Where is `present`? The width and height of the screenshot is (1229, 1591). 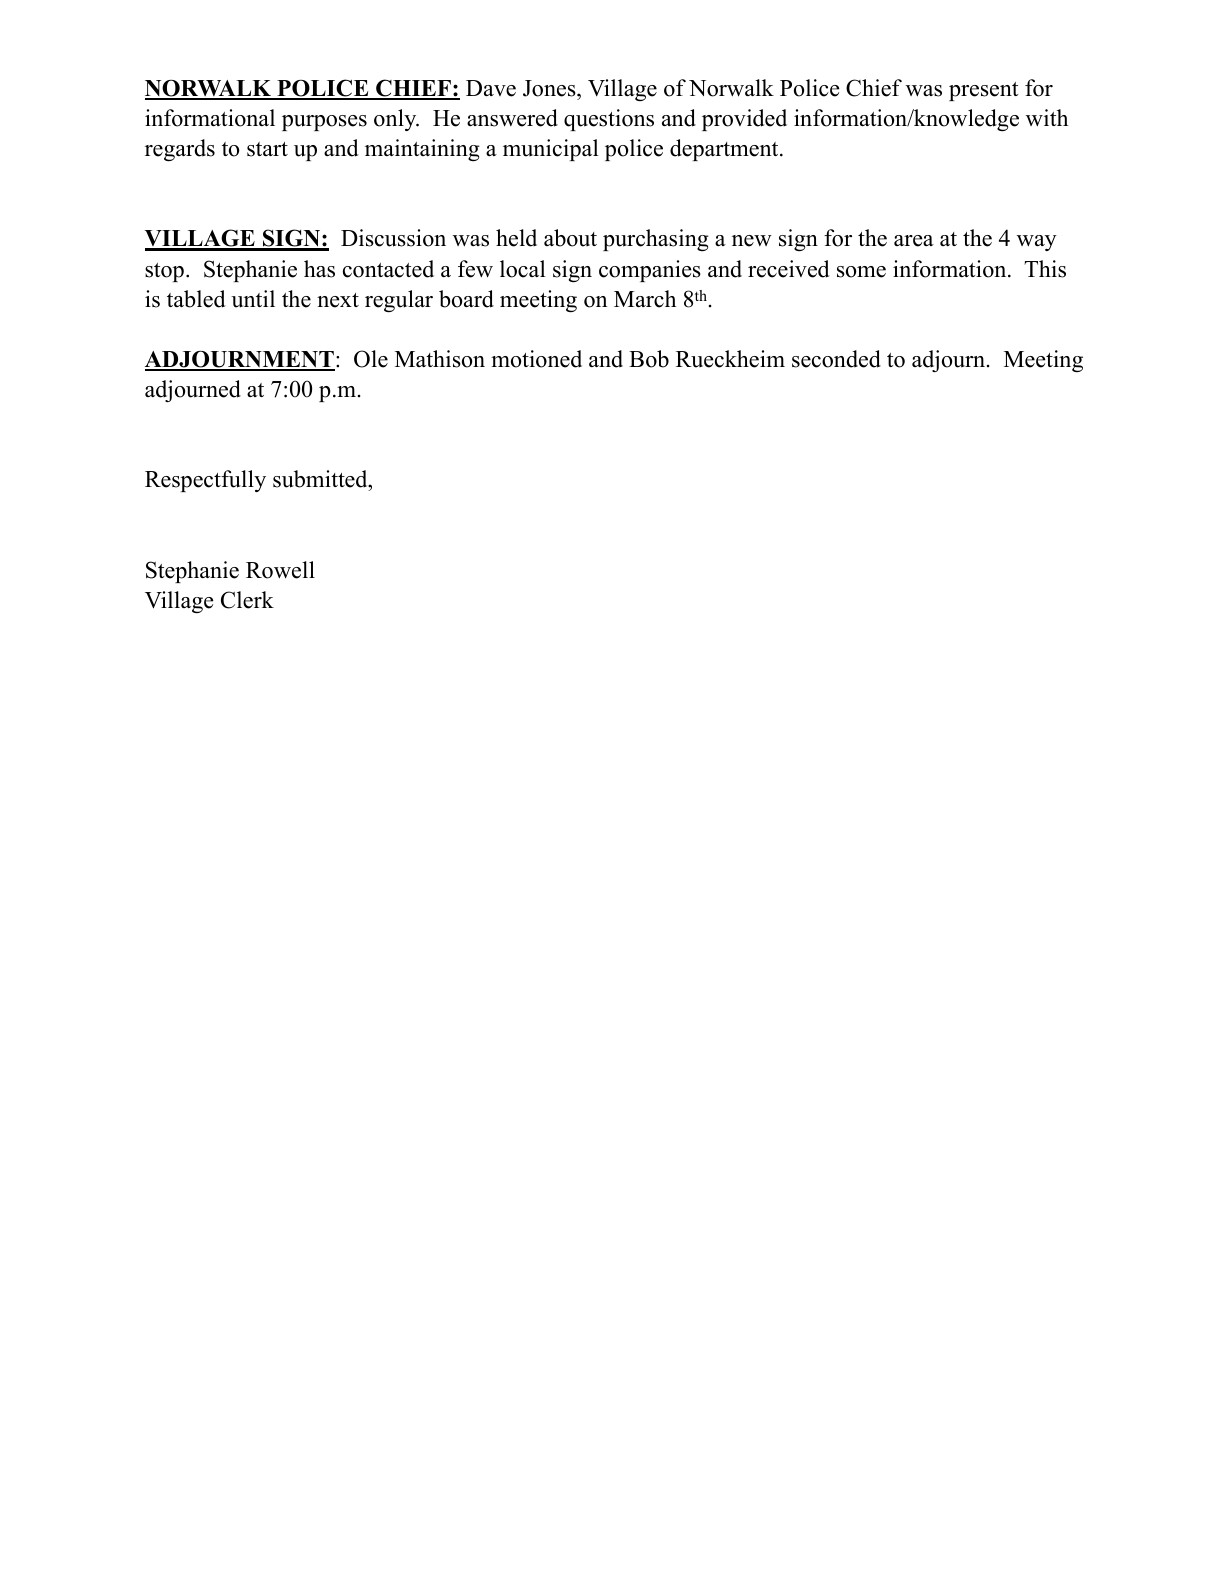 present is located at coordinates (983, 91).
